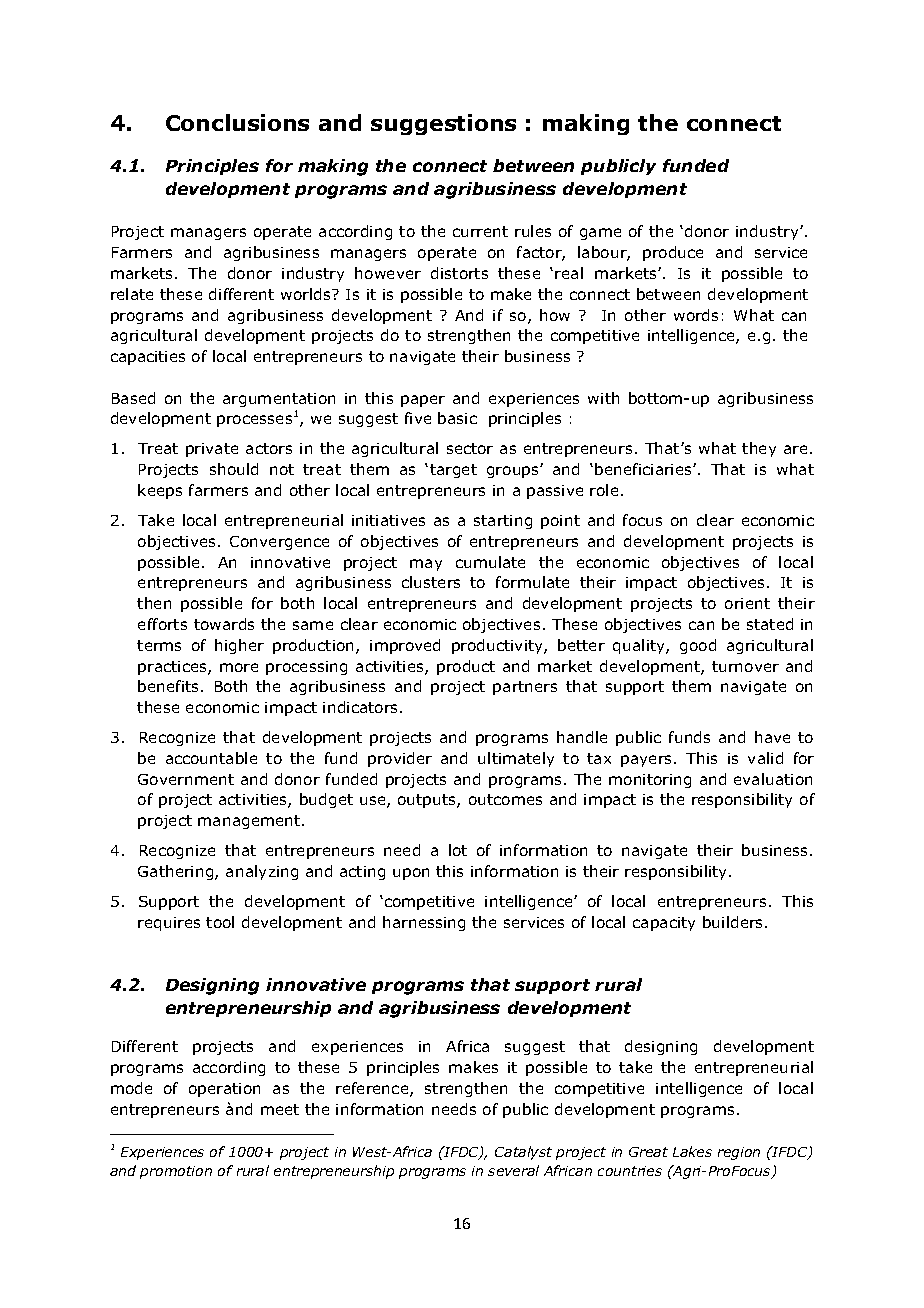 The height and width of the screenshot is (1308, 924). What do you see at coordinates (453, 471) in the screenshot?
I see `target` at bounding box center [453, 471].
